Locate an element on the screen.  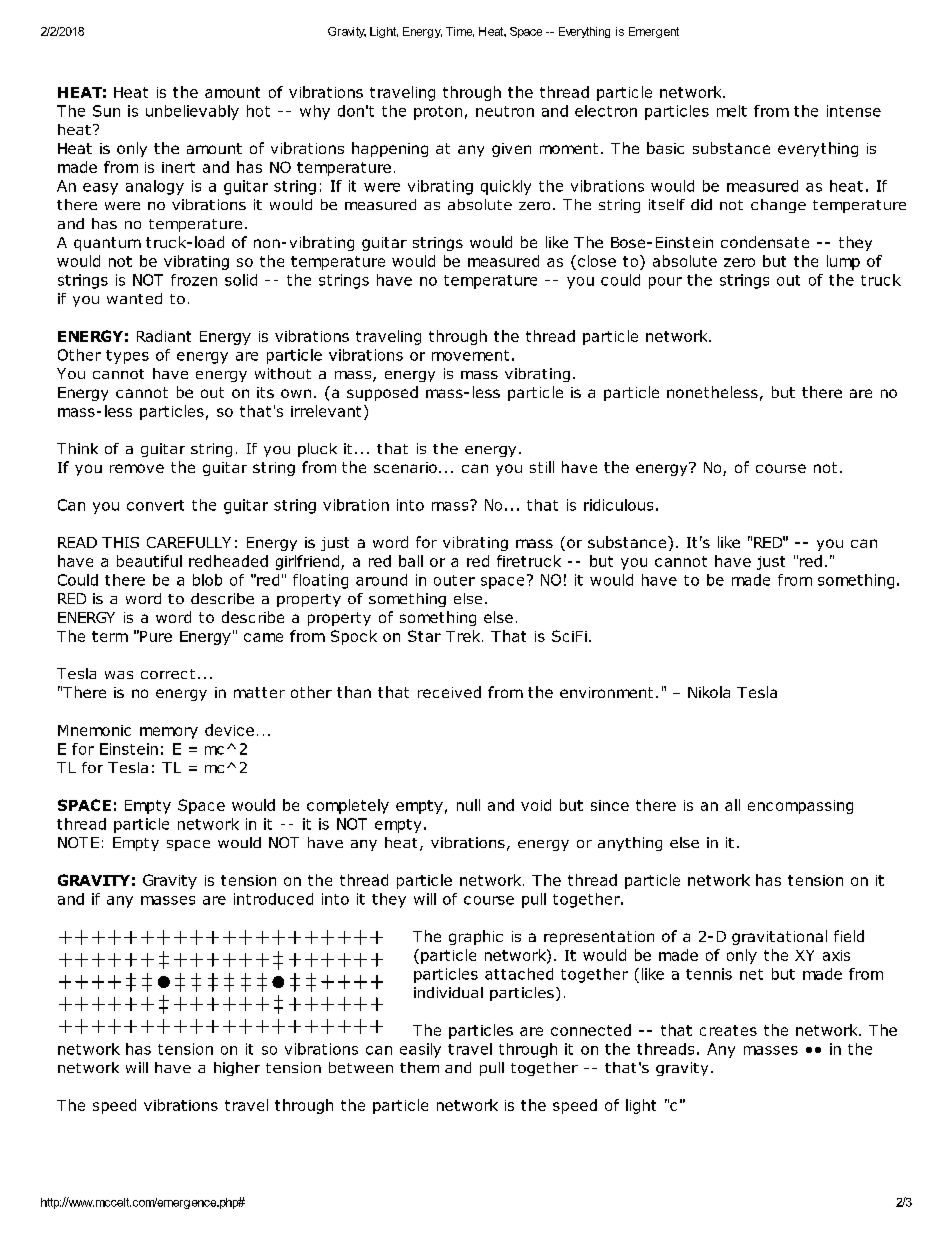
Time is located at coordinates (460, 32).
